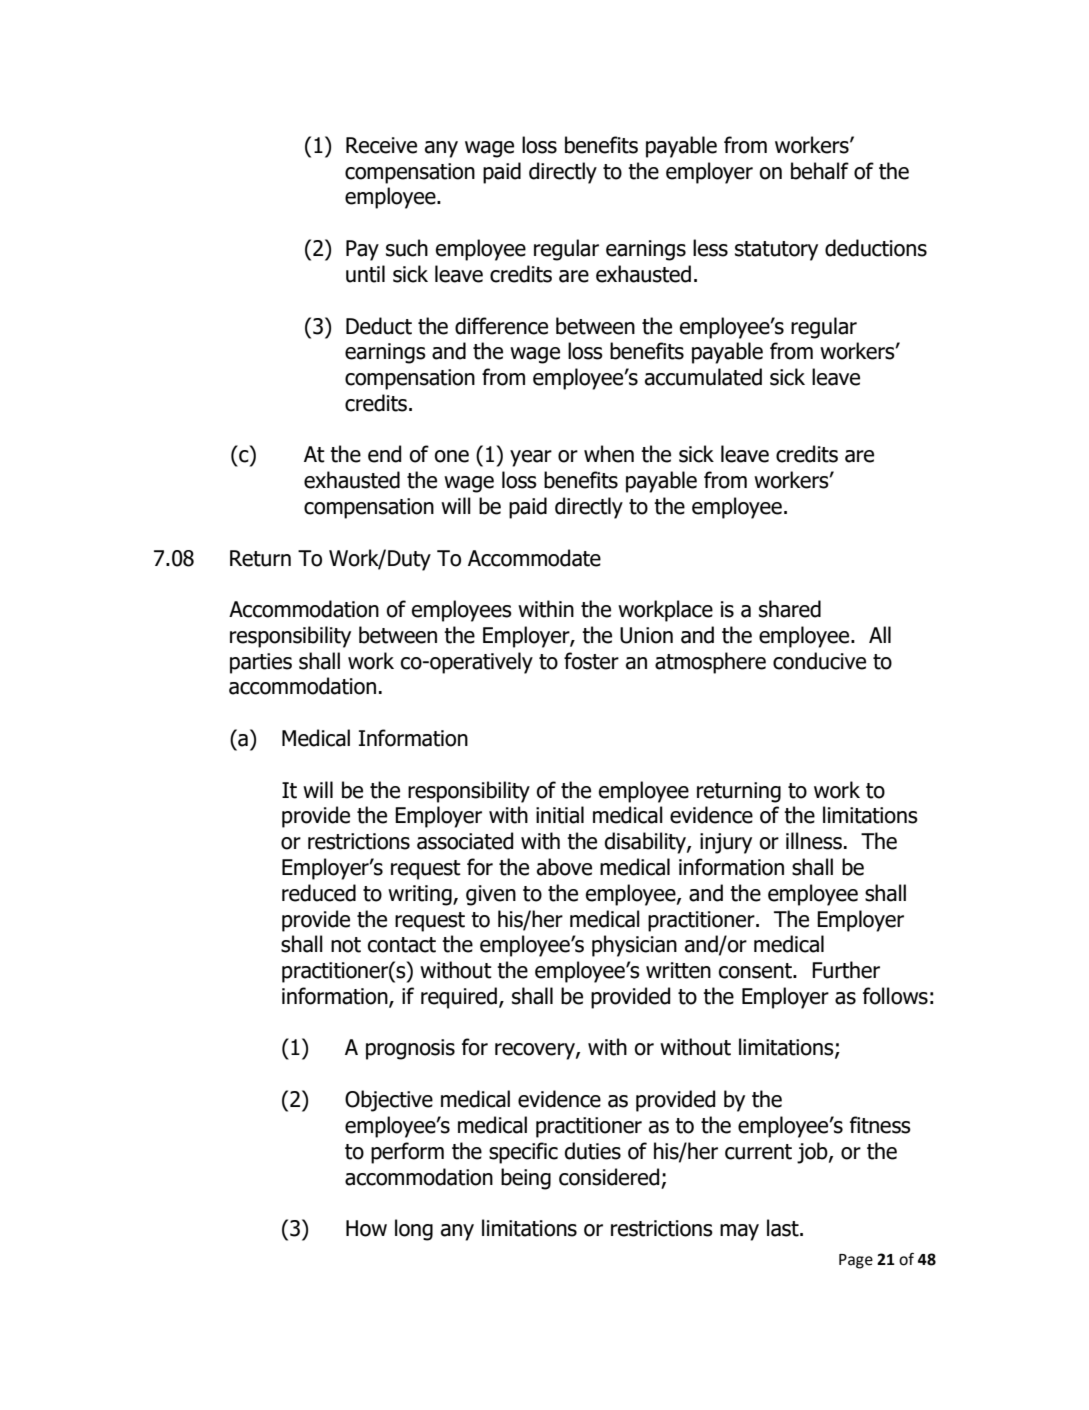  I want to click on when, so click(609, 454).
